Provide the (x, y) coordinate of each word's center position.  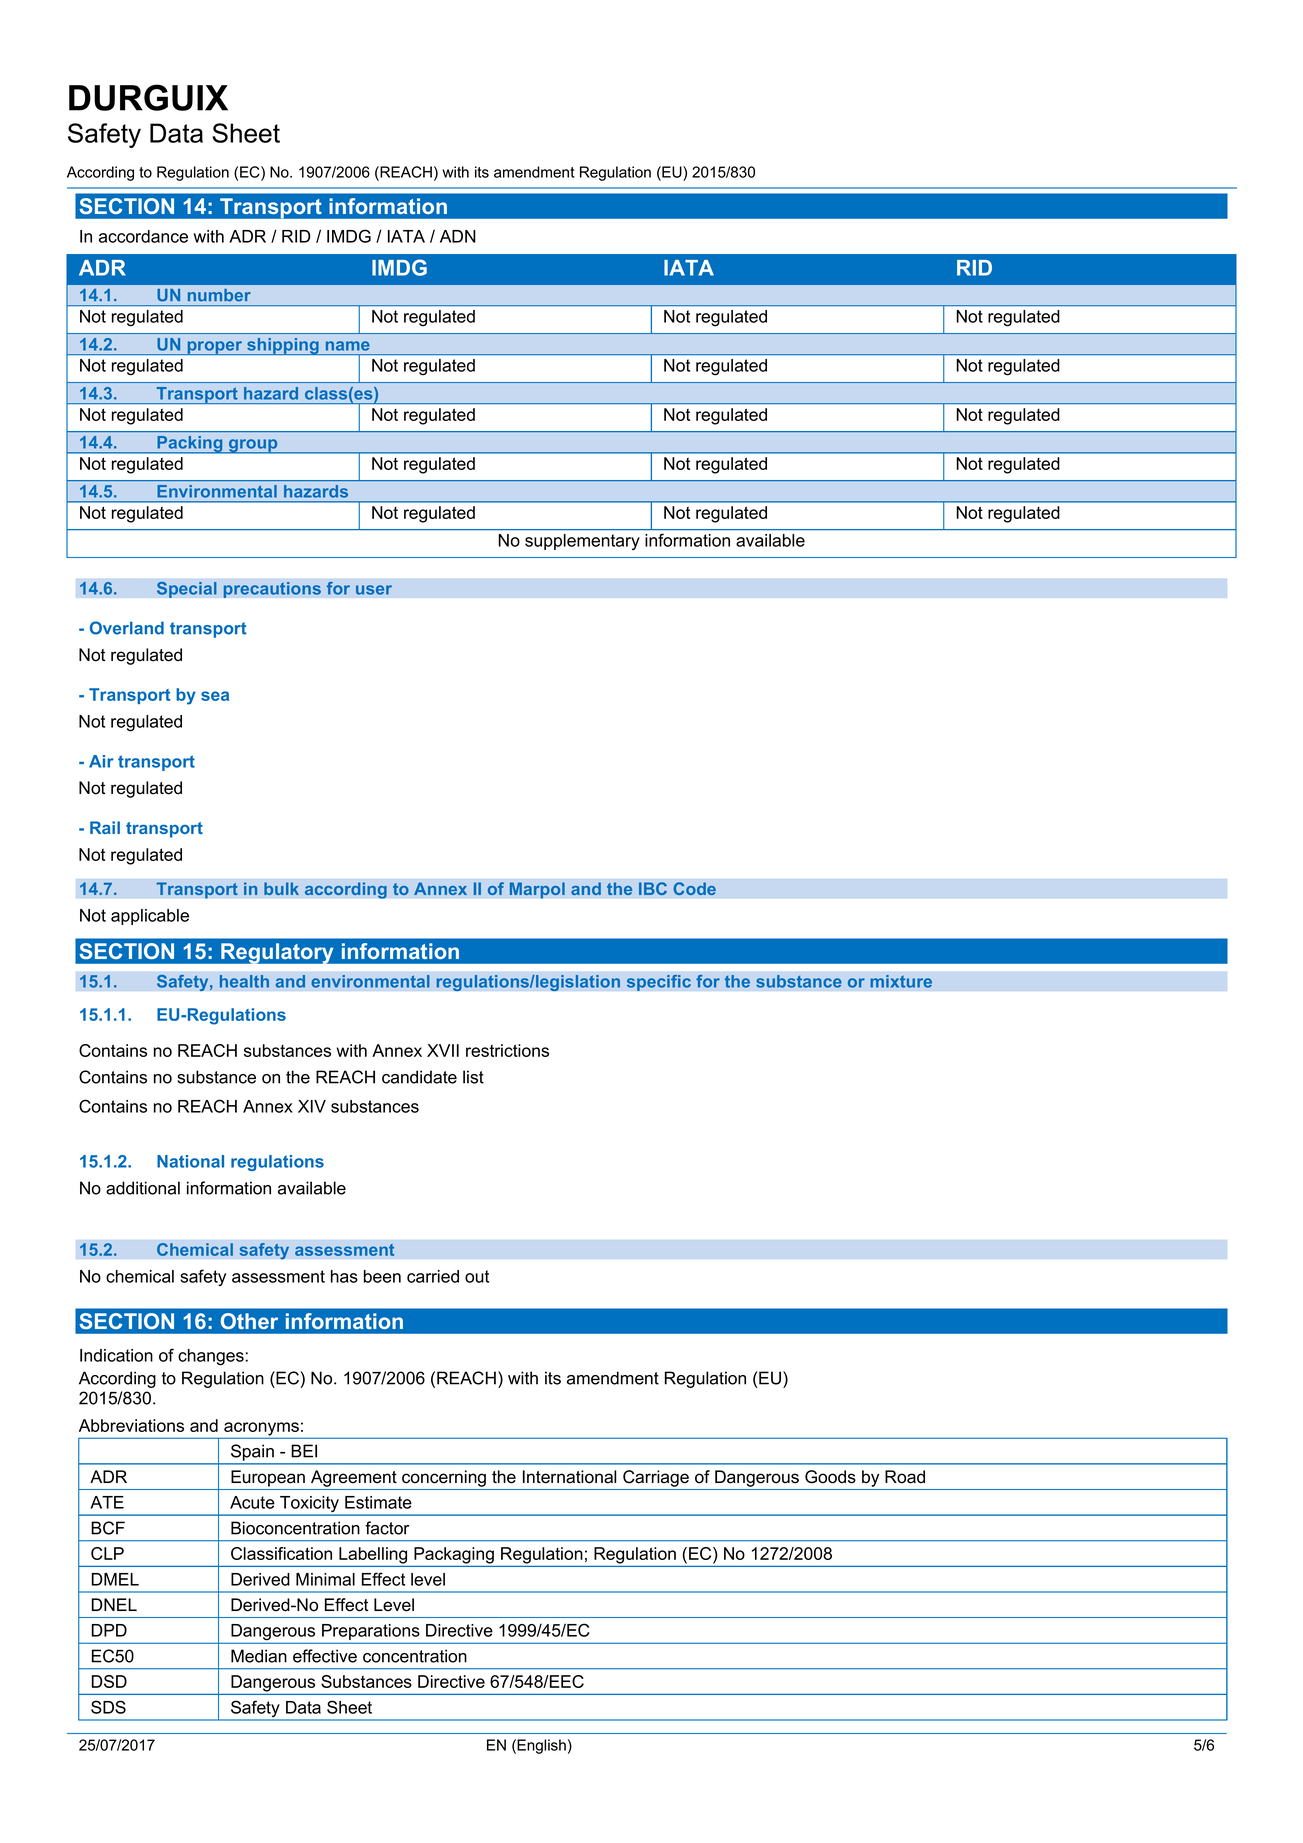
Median (259, 1656)
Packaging (454, 1555)
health (244, 981)
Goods (830, 1477)
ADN (458, 236)
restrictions (507, 1050)
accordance (143, 236)
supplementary (582, 542)
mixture (901, 981)
